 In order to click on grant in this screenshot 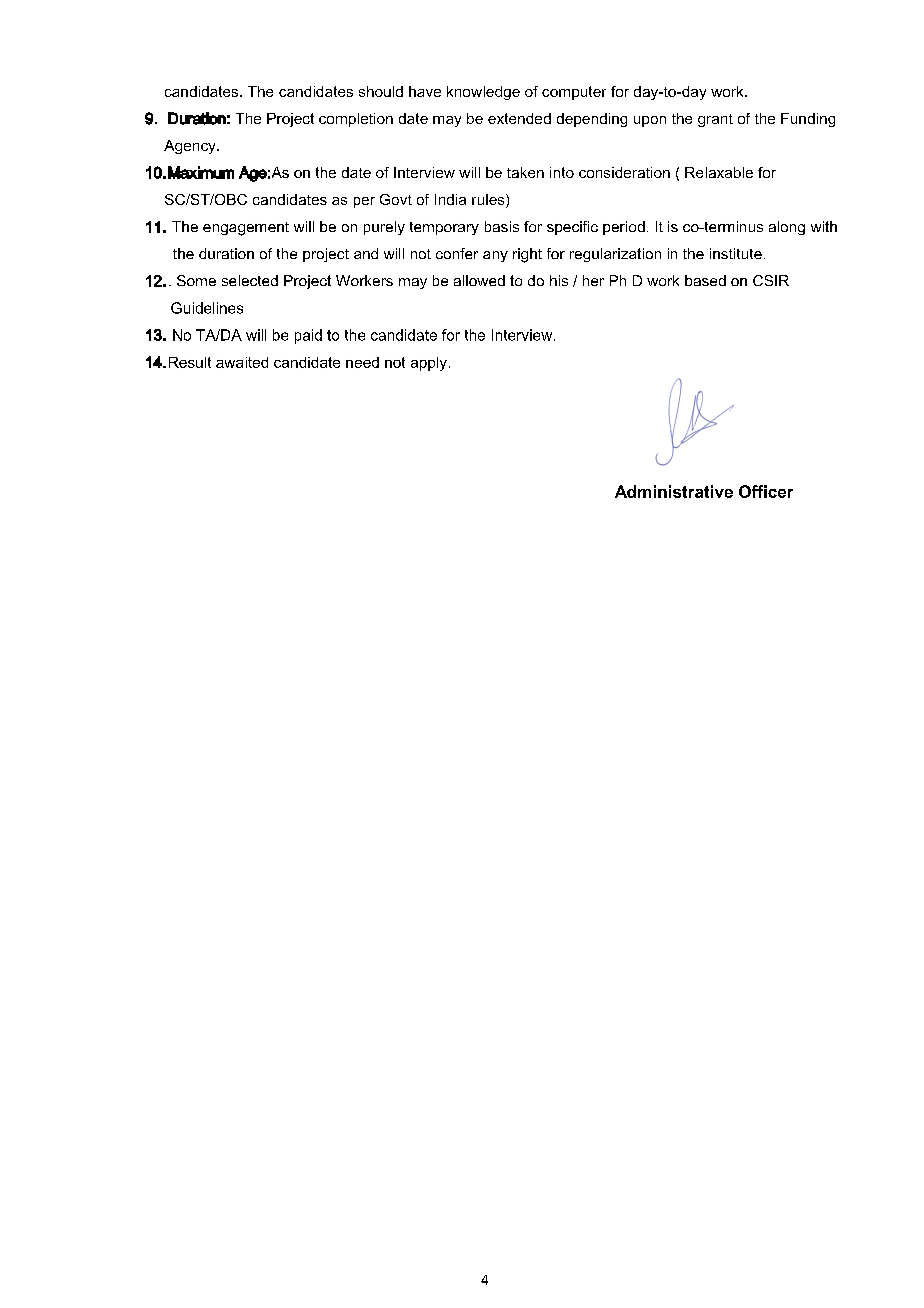, I will do `click(715, 120)`.
